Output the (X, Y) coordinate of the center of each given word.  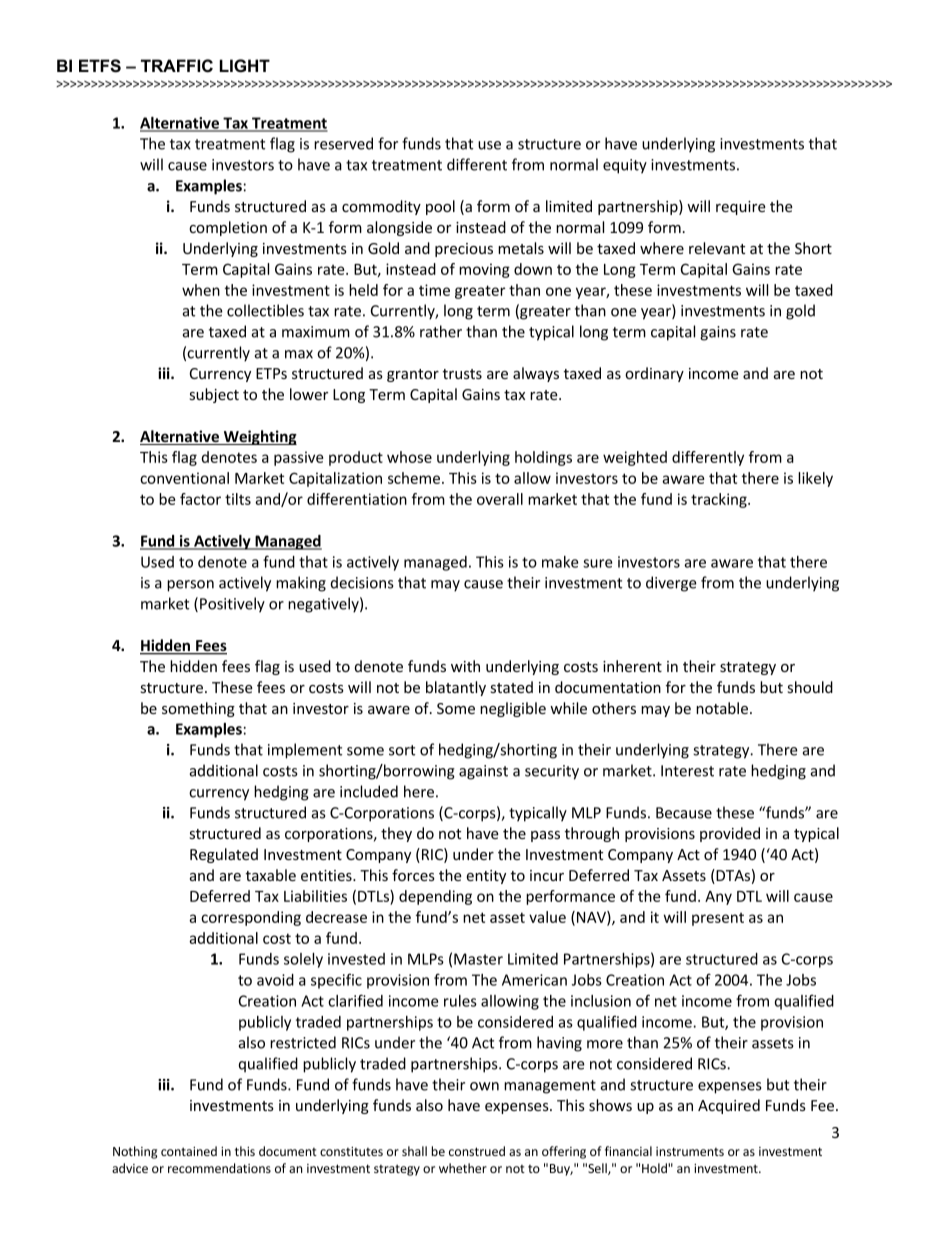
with (465, 666)
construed (477, 1151)
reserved (343, 143)
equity (625, 166)
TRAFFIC (177, 66)
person (190, 586)
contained (189, 1151)
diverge (671, 584)
